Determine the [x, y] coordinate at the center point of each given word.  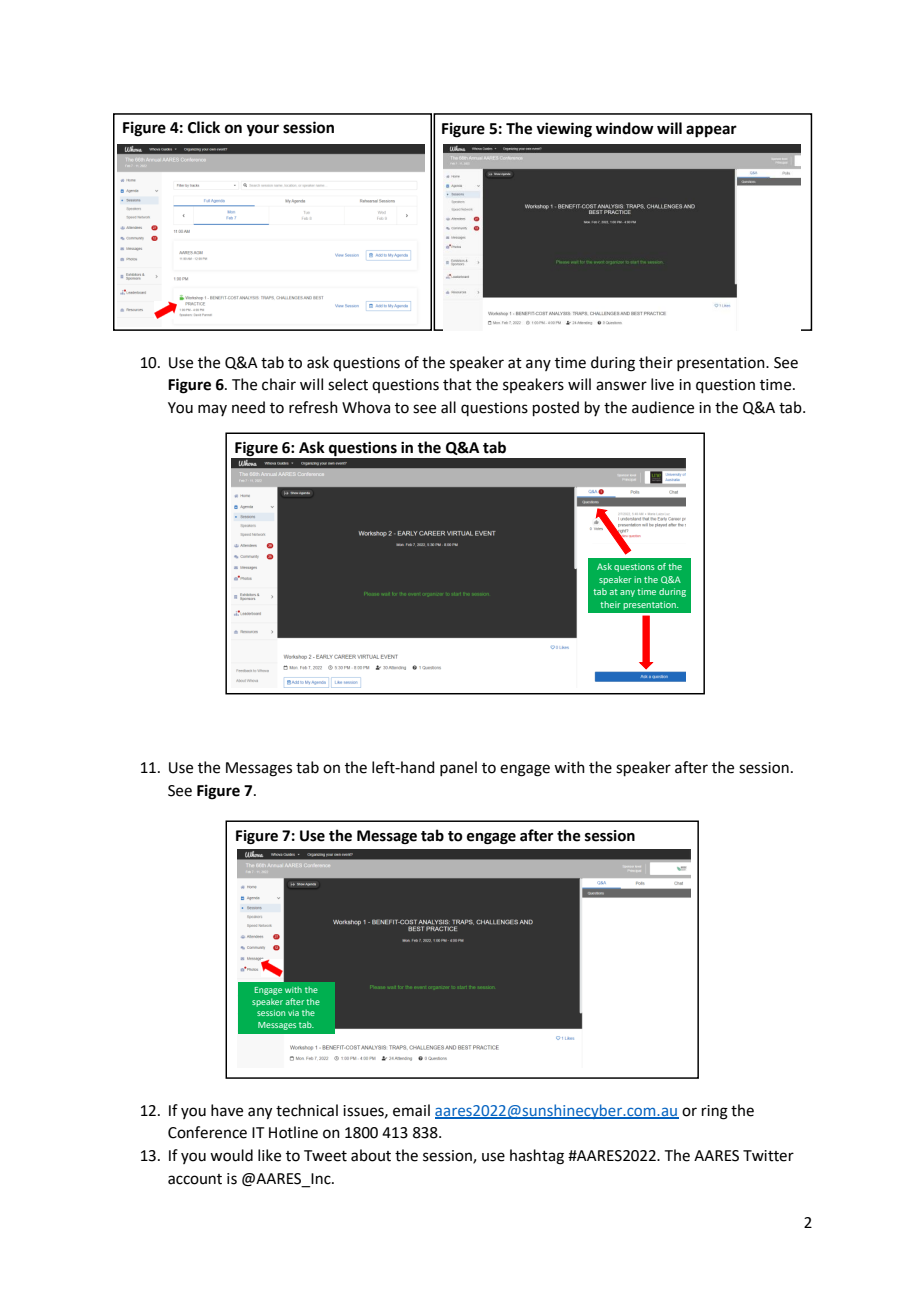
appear [711, 131]
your [262, 130]
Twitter [768, 1156]
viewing [564, 130]
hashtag [537, 1157]
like [269, 1155]
